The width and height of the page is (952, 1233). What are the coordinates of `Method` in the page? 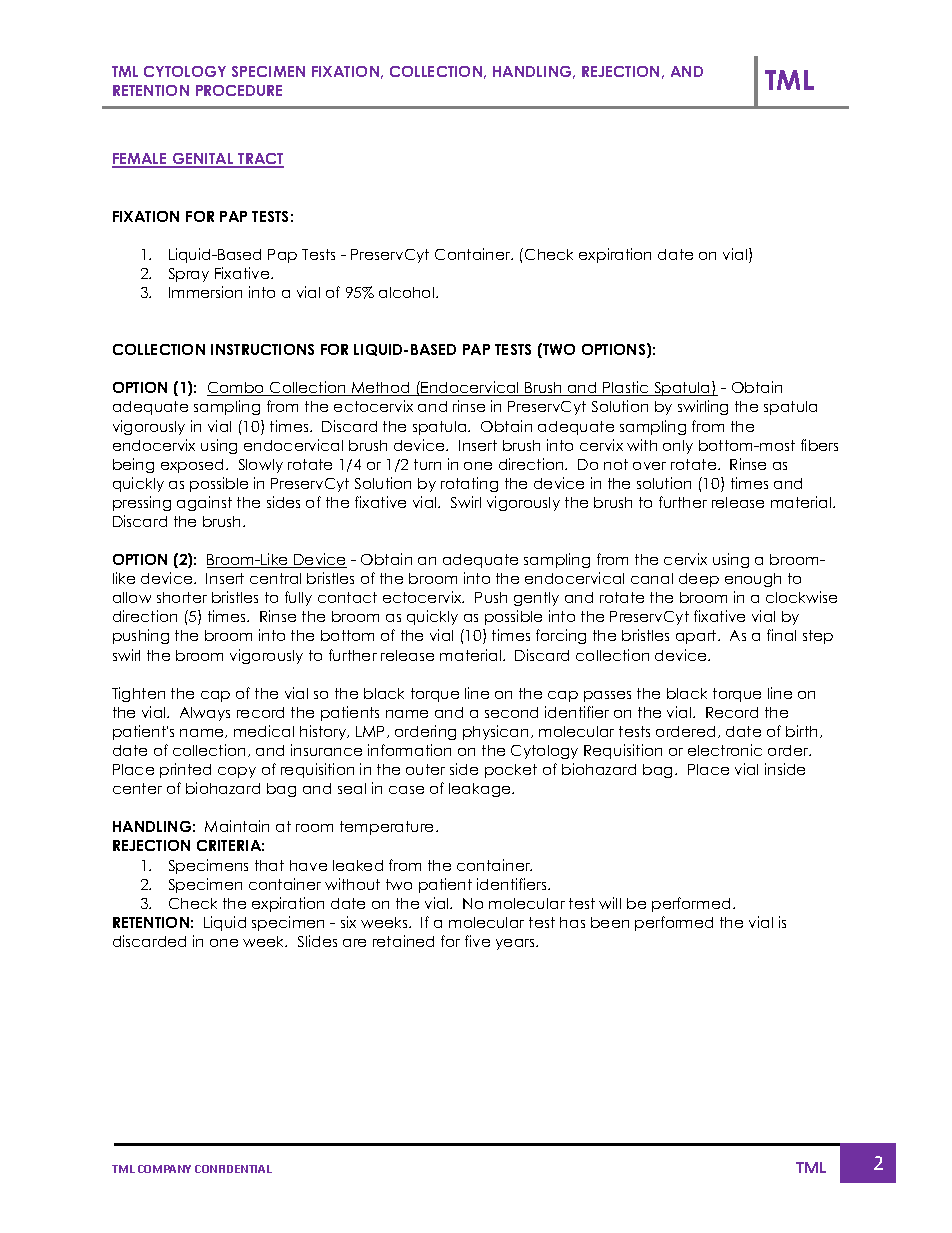 It's located at (381, 389).
